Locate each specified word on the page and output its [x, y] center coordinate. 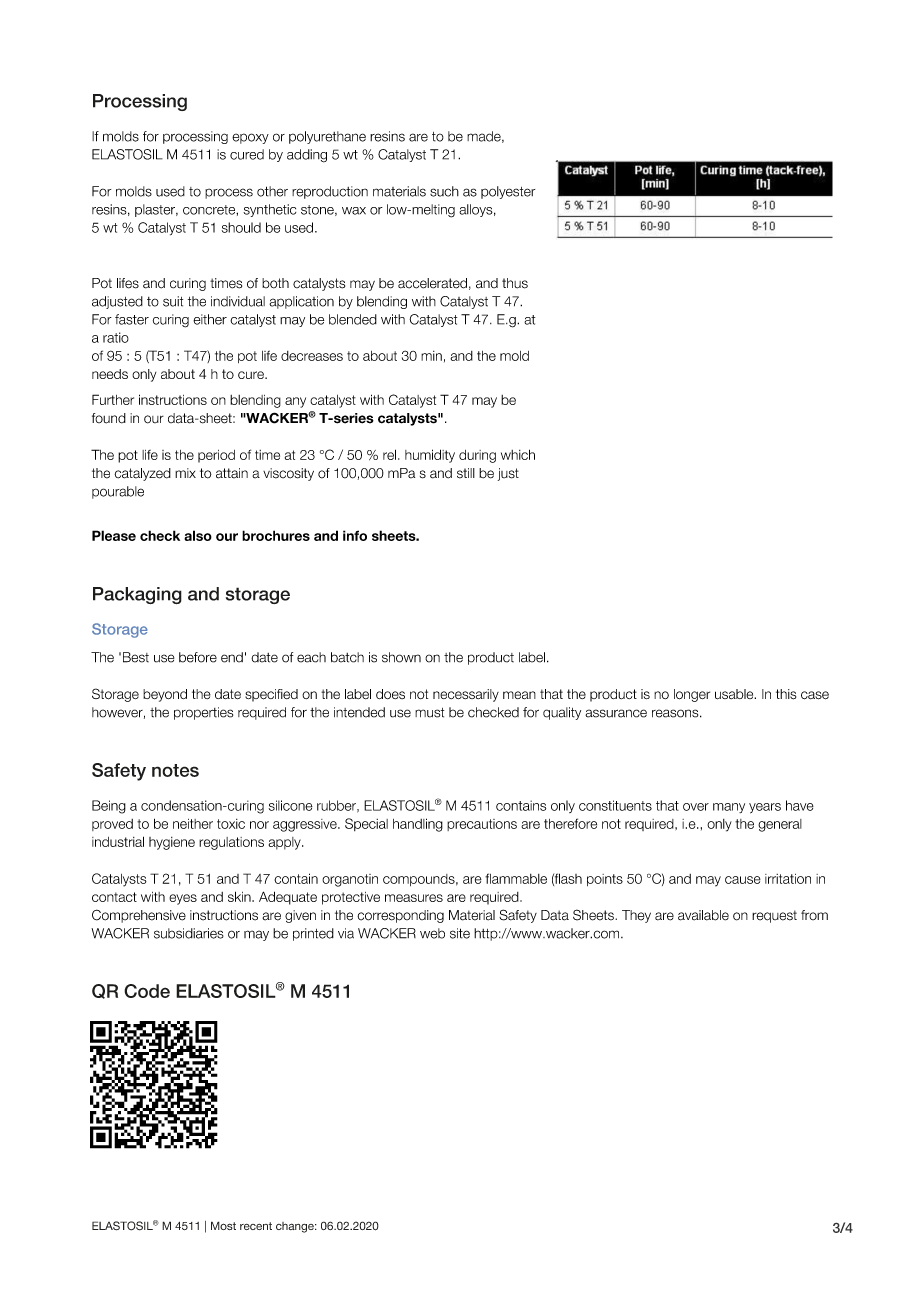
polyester [508, 192]
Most [223, 1225]
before [198, 657]
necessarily [466, 695]
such [444, 191]
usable [735, 694]
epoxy [250, 138]
